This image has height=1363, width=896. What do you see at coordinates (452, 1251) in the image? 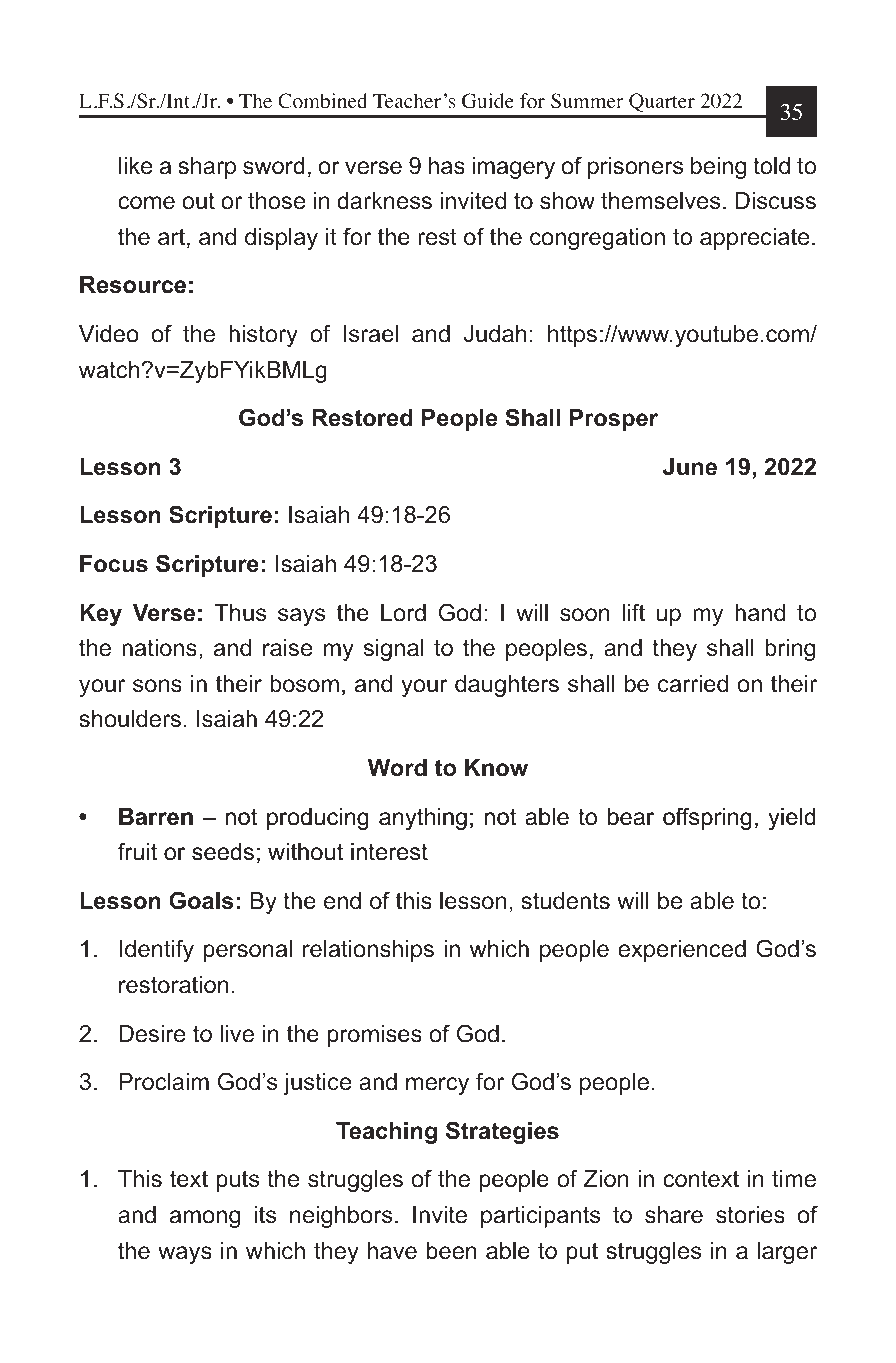
I see `been` at bounding box center [452, 1251].
